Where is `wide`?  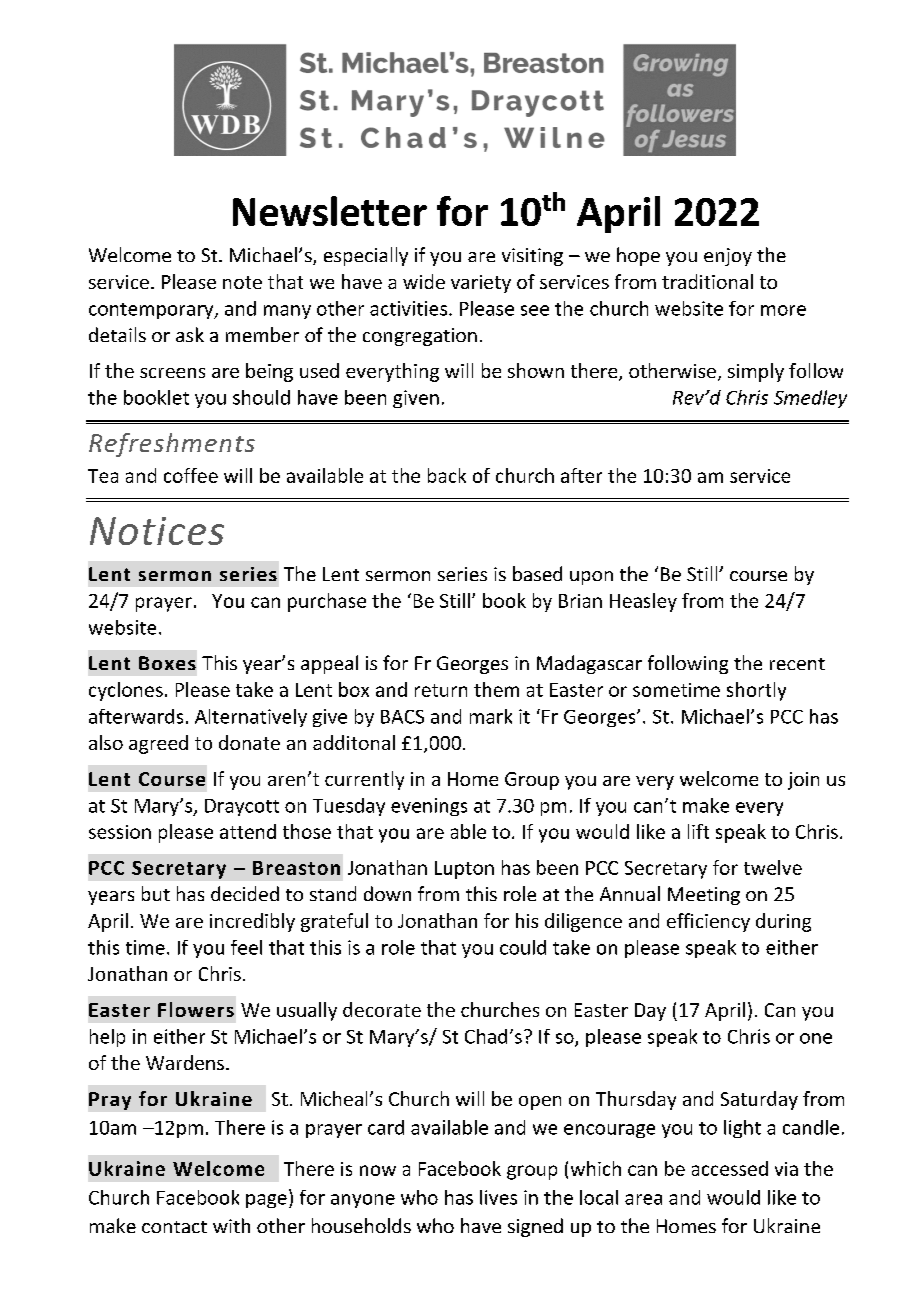 wide is located at coordinates (424, 281).
